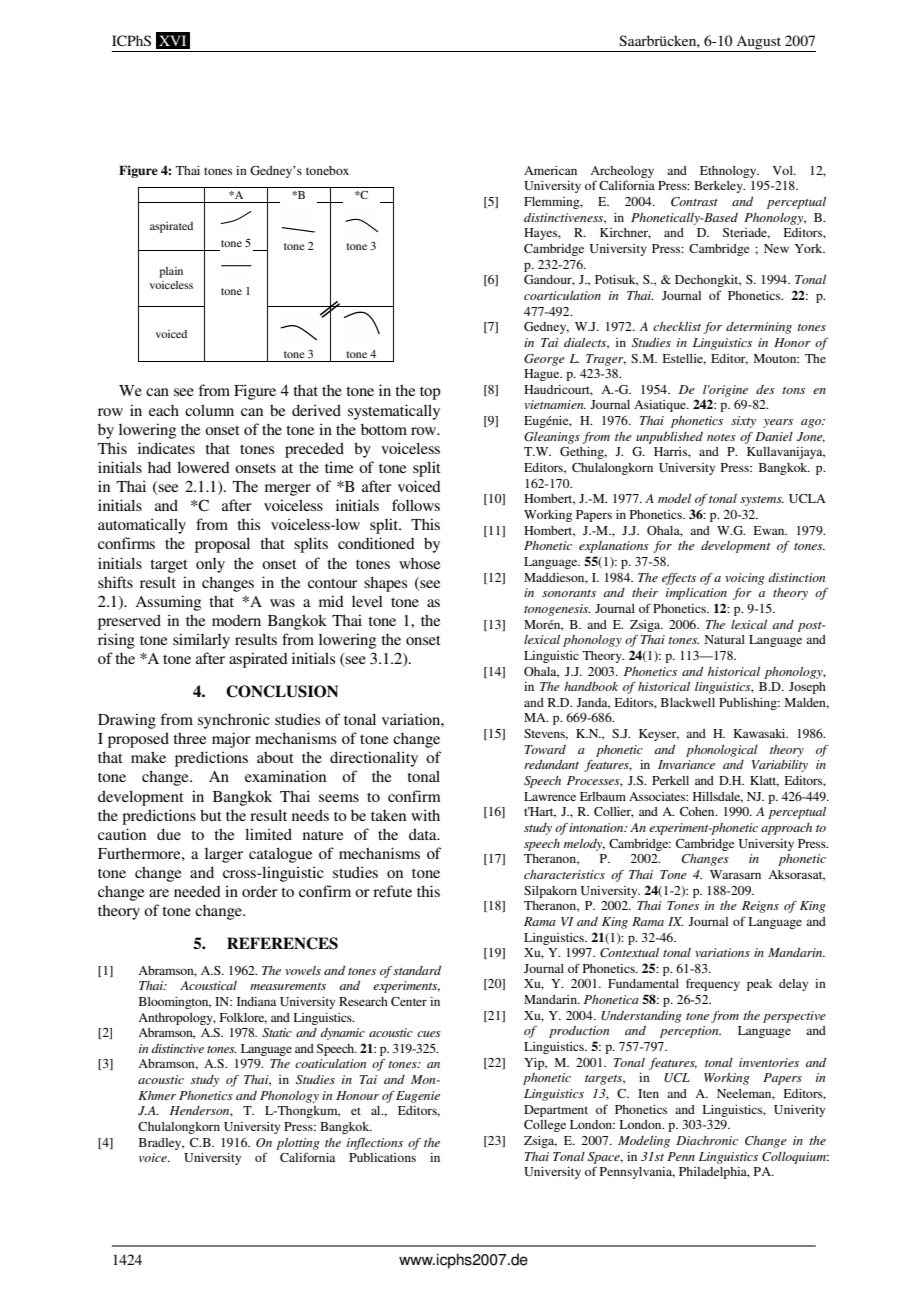 The width and height of the page is (924, 1308). What do you see at coordinates (718, 797) in the page?
I see `Hillsdale` at bounding box center [718, 797].
